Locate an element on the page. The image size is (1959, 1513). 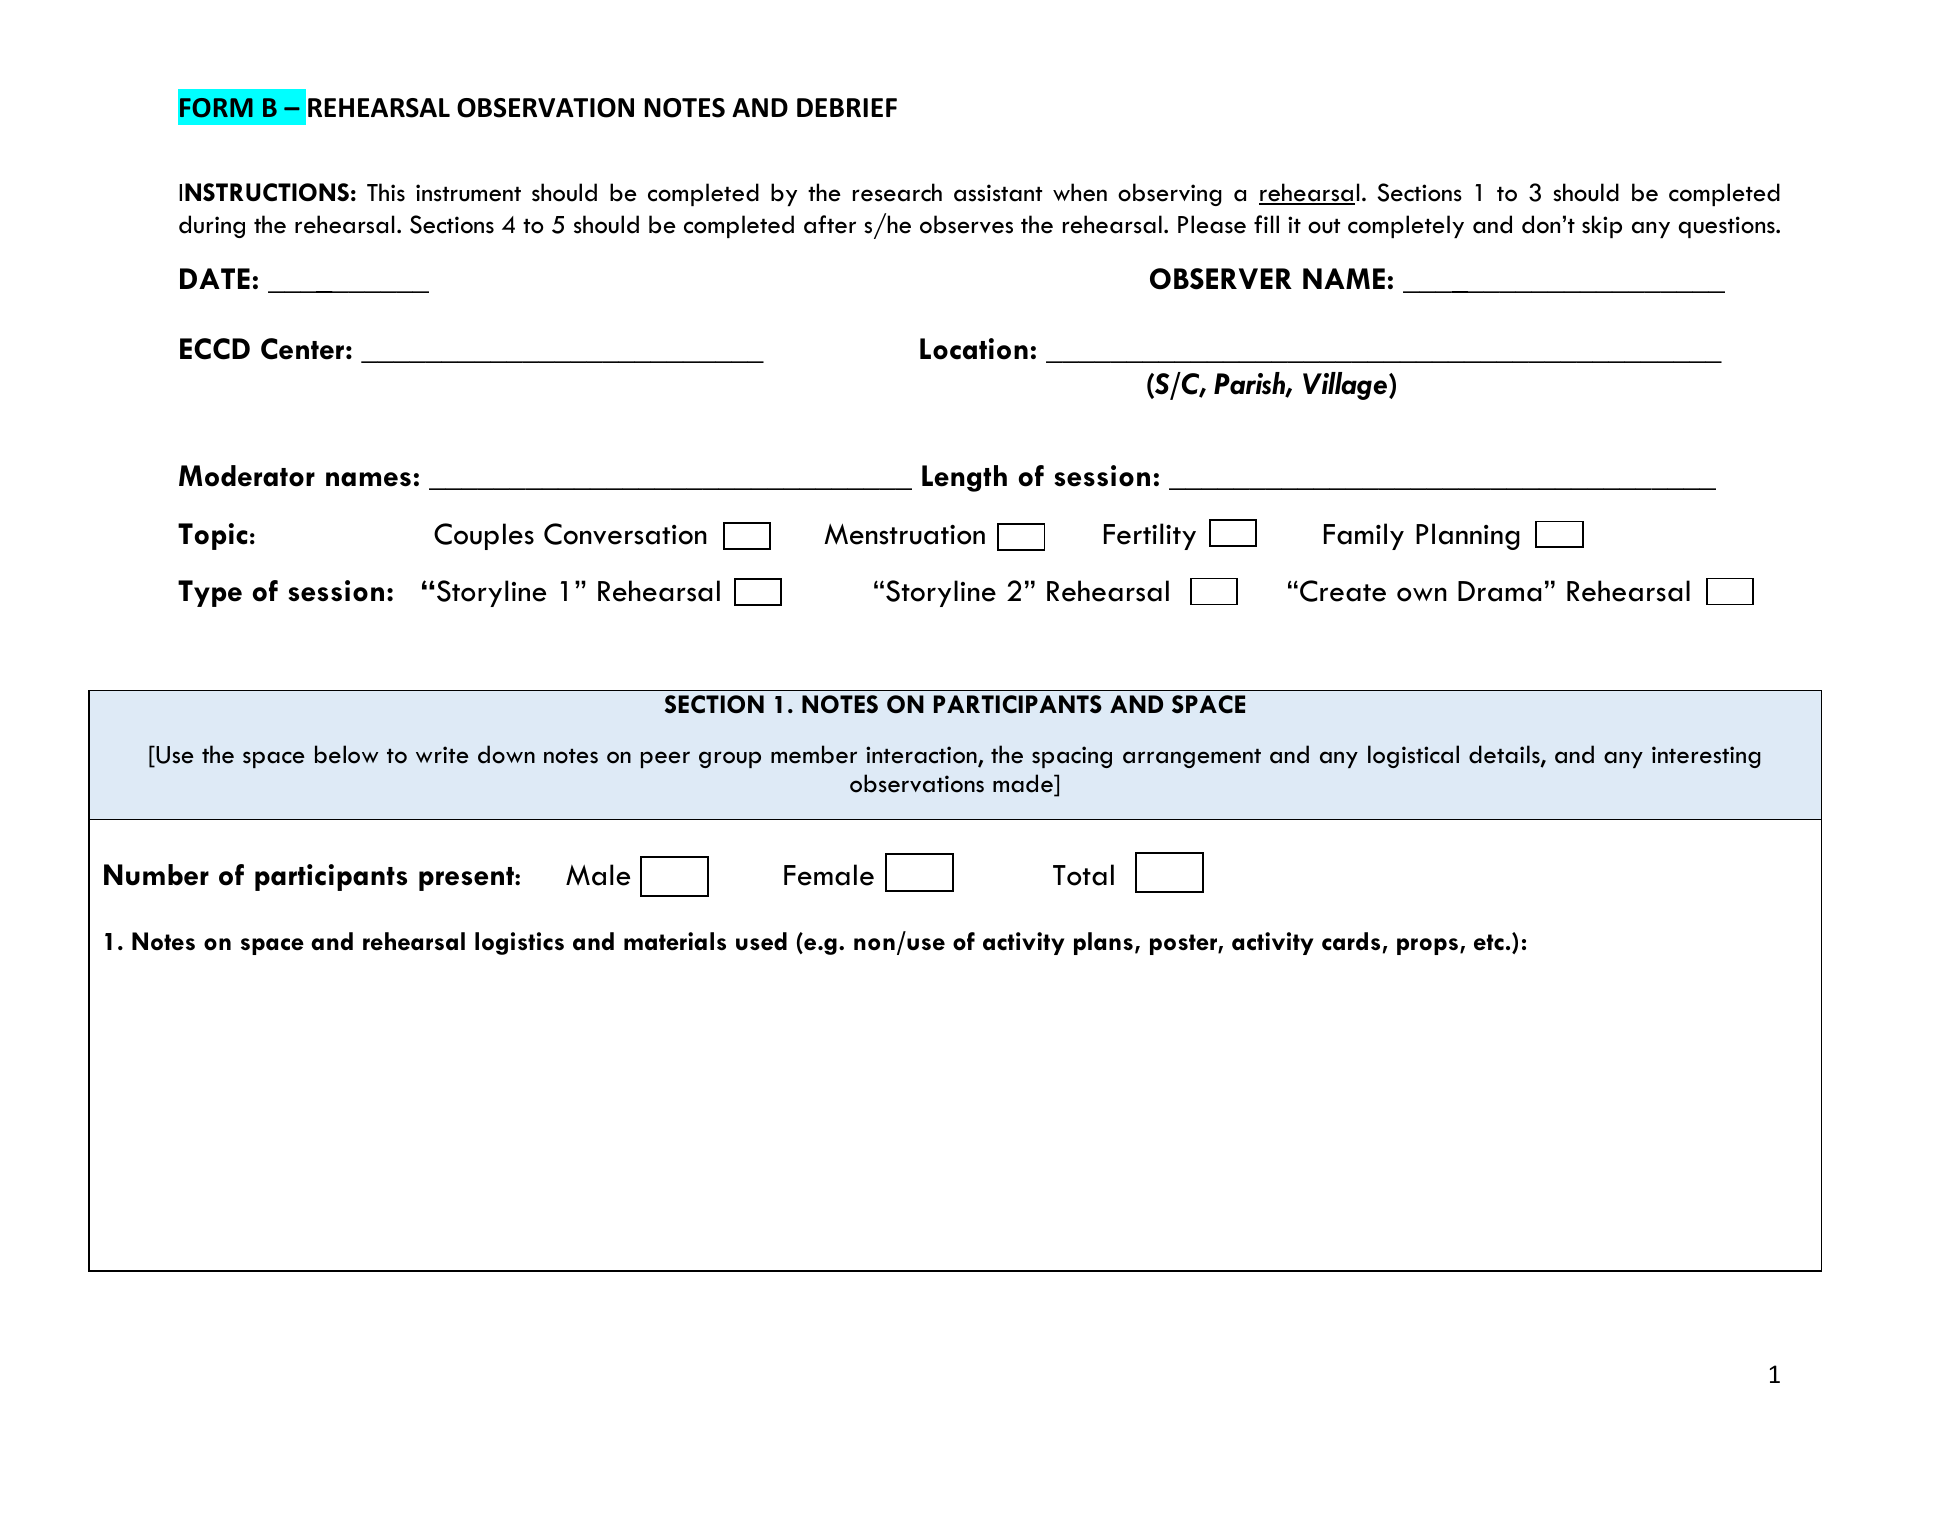
DEBRIEF is located at coordinates (847, 107).
